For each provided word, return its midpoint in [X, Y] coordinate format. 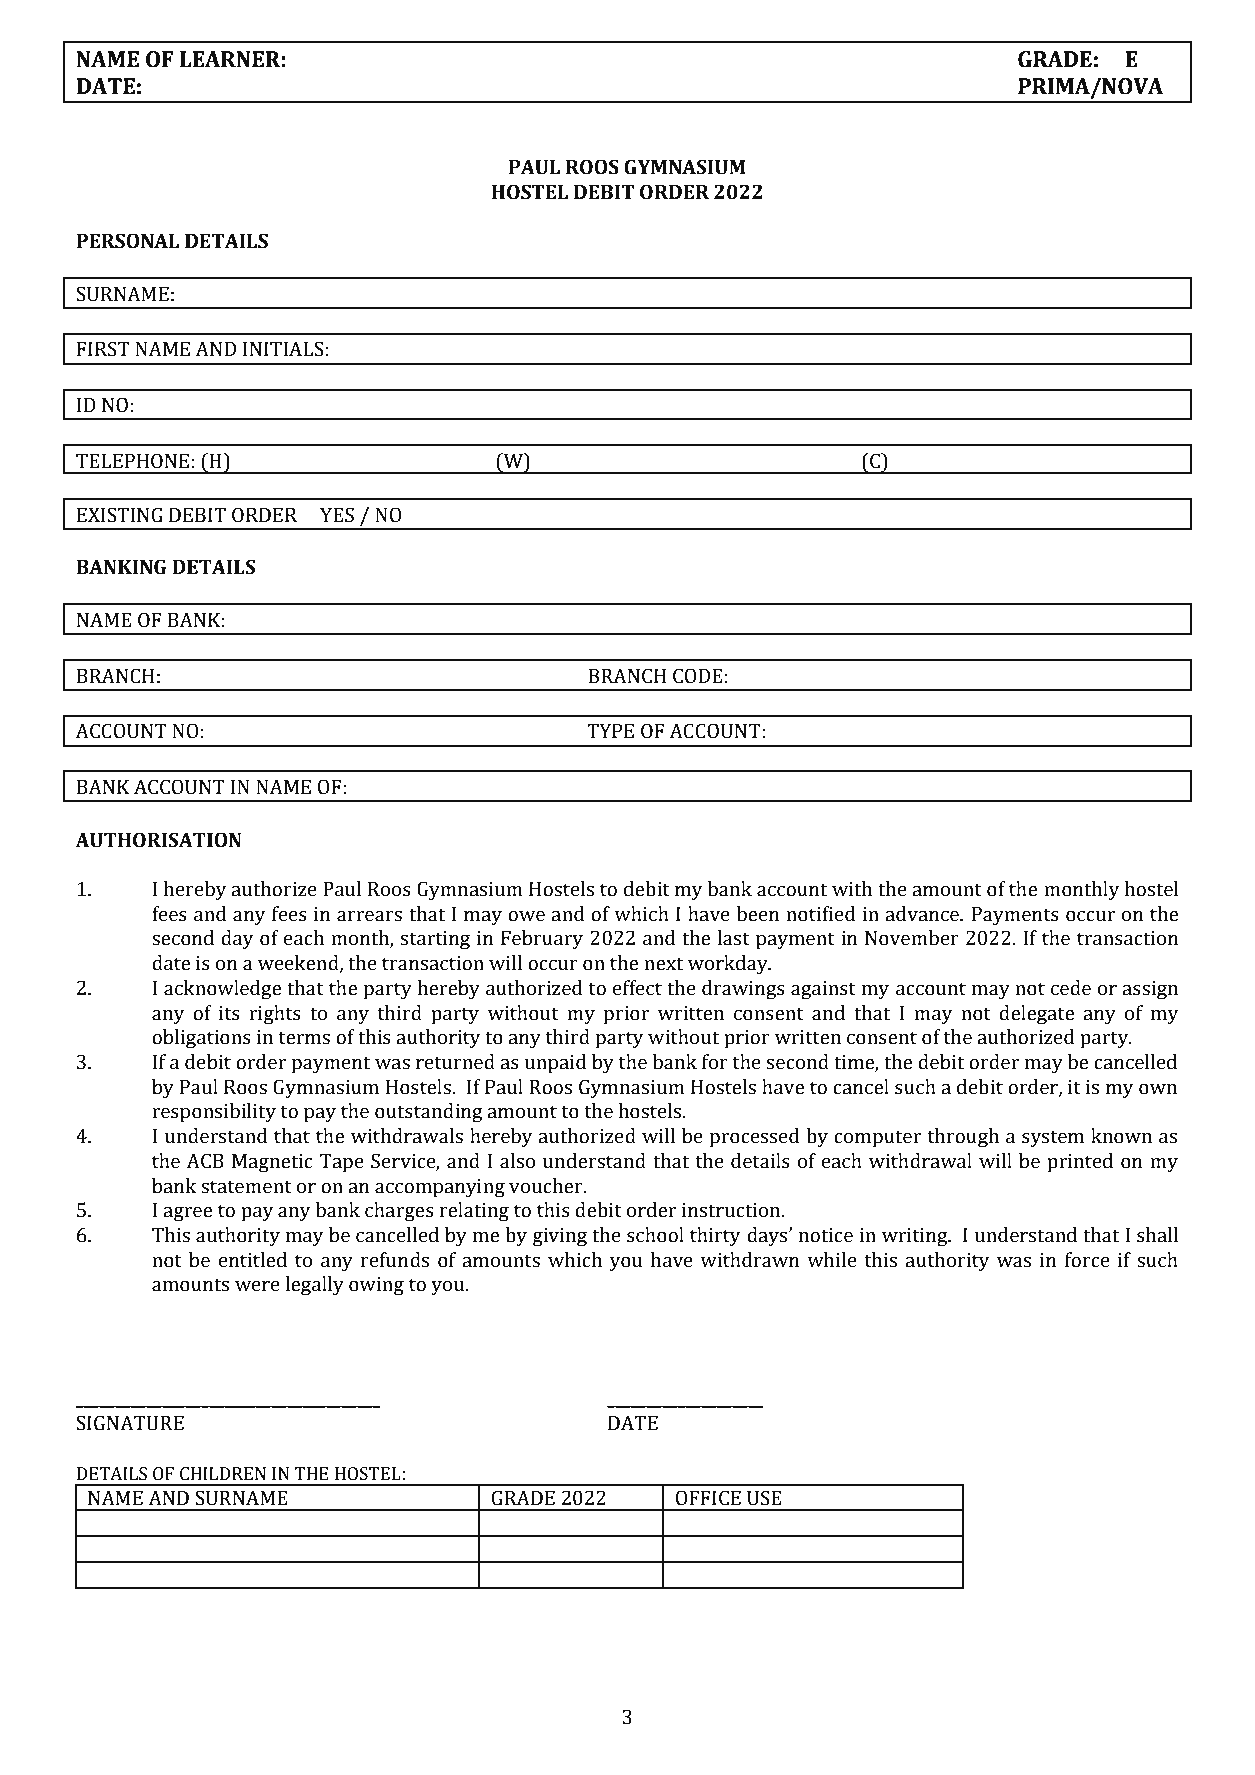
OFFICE [708, 1498]
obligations [201, 1039]
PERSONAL [127, 241]
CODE [698, 676]
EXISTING [120, 515]
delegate [1036, 1015]
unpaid [555, 1064]
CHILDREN [223, 1474]
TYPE [610, 731]
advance [923, 914]
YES [337, 515]
